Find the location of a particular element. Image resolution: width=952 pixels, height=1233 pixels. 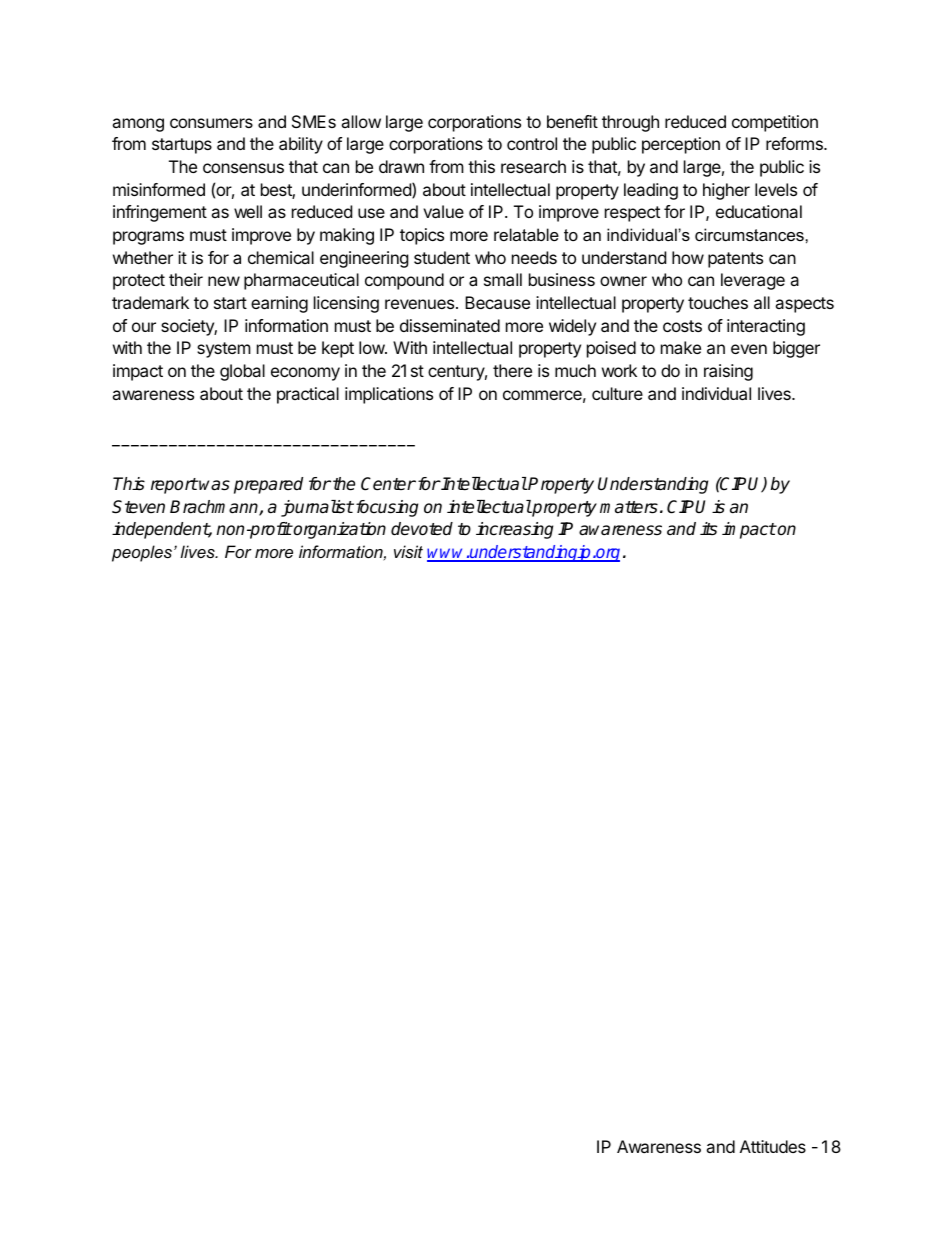

its is located at coordinates (708, 529).
